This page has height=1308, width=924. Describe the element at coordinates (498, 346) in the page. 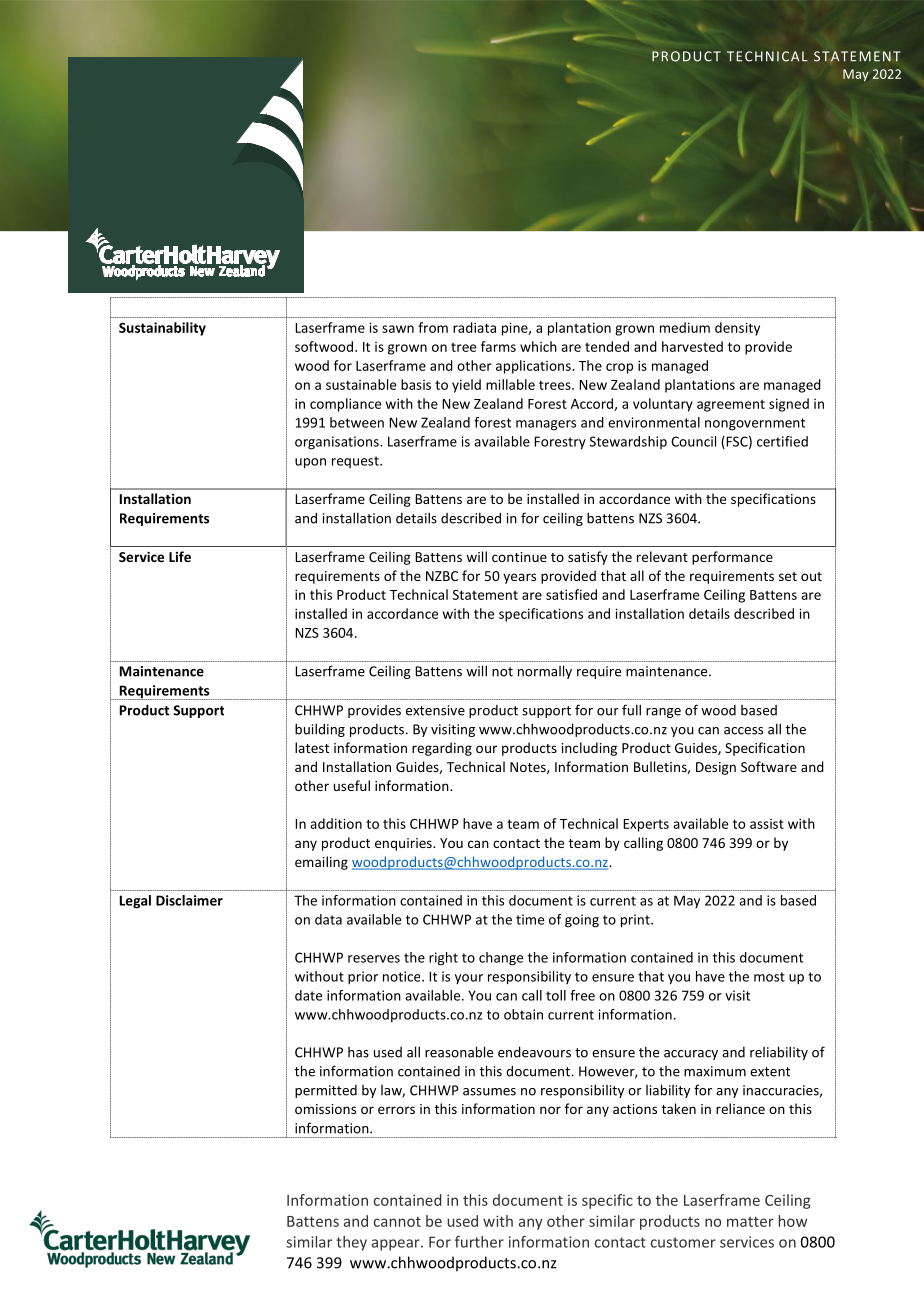

I see `farms` at that location.
